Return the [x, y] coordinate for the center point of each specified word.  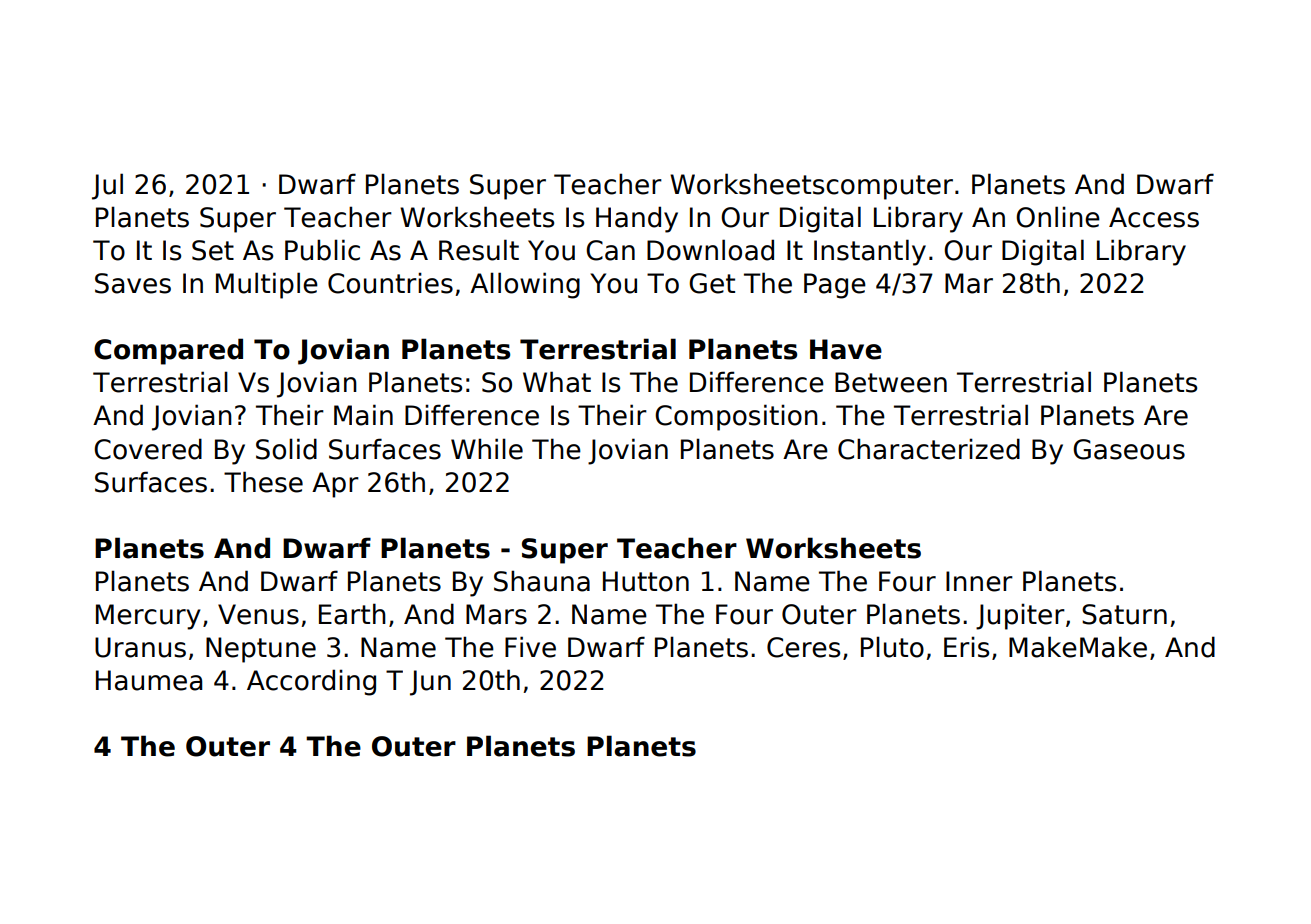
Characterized [929, 449]
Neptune [261, 650]
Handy [637, 219]
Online [1058, 217]
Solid [286, 449]
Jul [107, 186]
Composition [736, 417]
